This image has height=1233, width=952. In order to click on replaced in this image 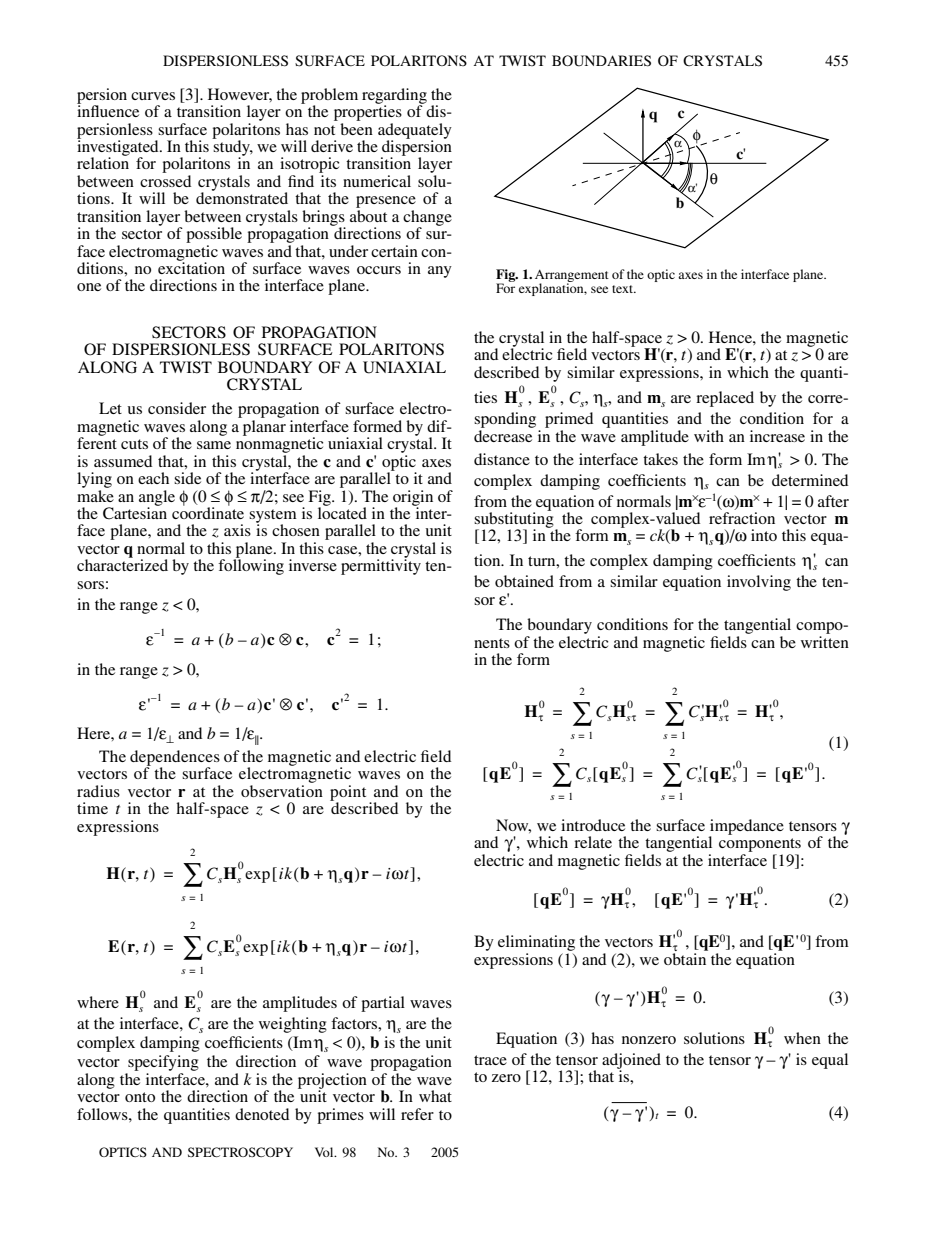, I will do `click(725, 399)`.
